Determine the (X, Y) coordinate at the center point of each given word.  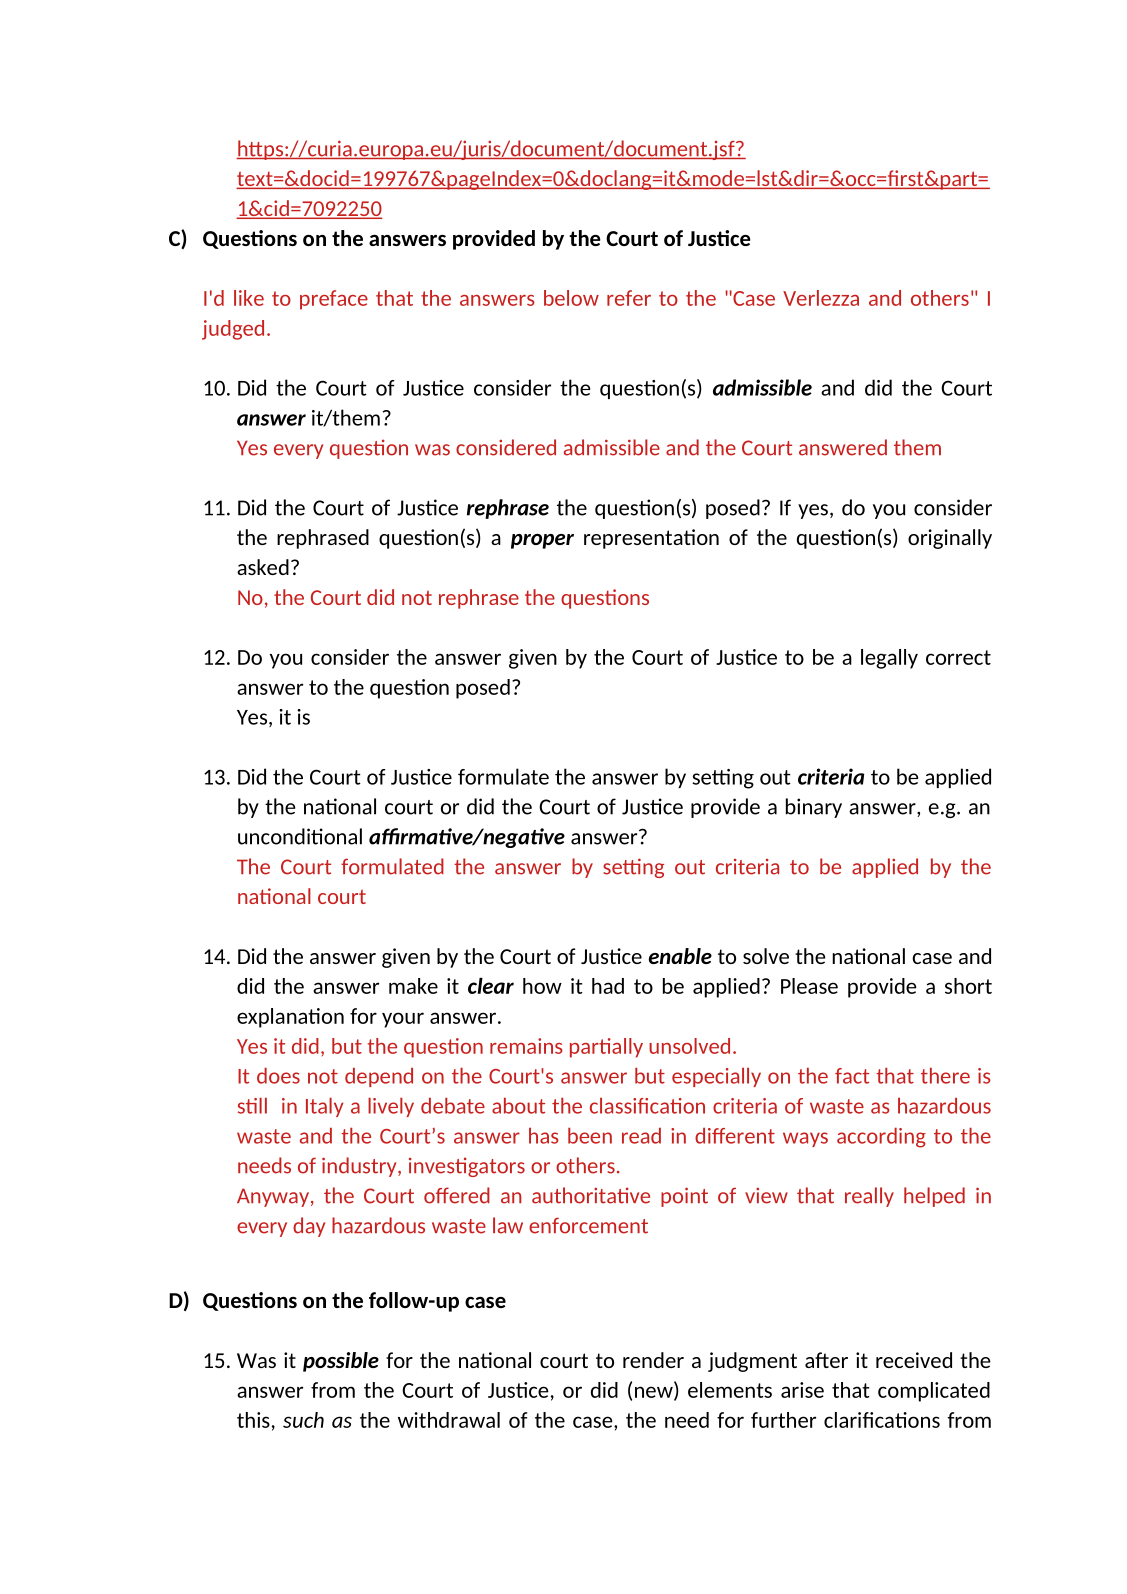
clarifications (882, 1420)
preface (334, 300)
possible (341, 1362)
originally (950, 539)
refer (629, 298)
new (655, 1393)
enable (680, 956)
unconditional (300, 836)
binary (814, 808)
